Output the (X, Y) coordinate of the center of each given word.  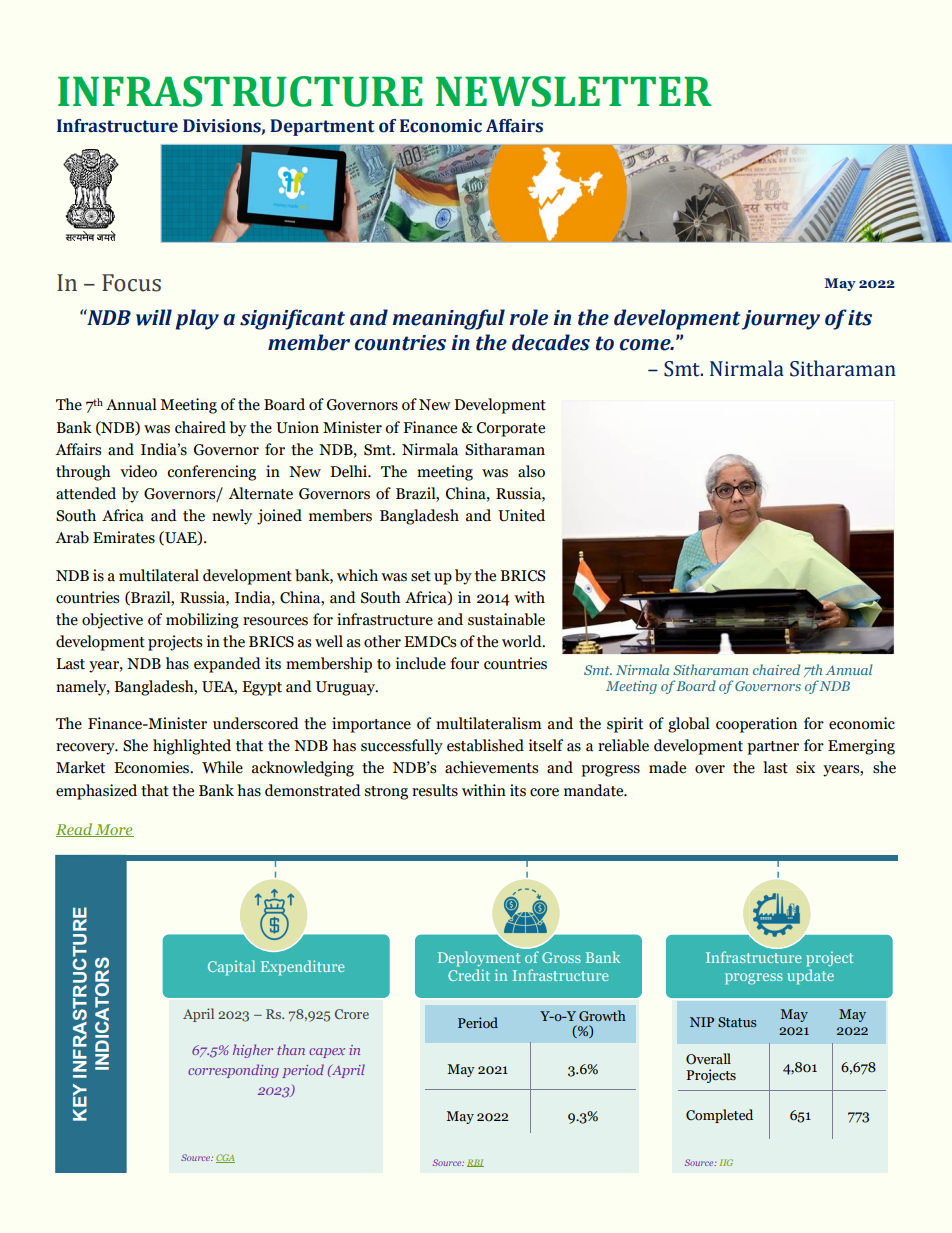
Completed (719, 1116)
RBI (475, 1163)
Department (322, 127)
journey (781, 320)
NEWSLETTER (574, 91)
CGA (225, 1158)
